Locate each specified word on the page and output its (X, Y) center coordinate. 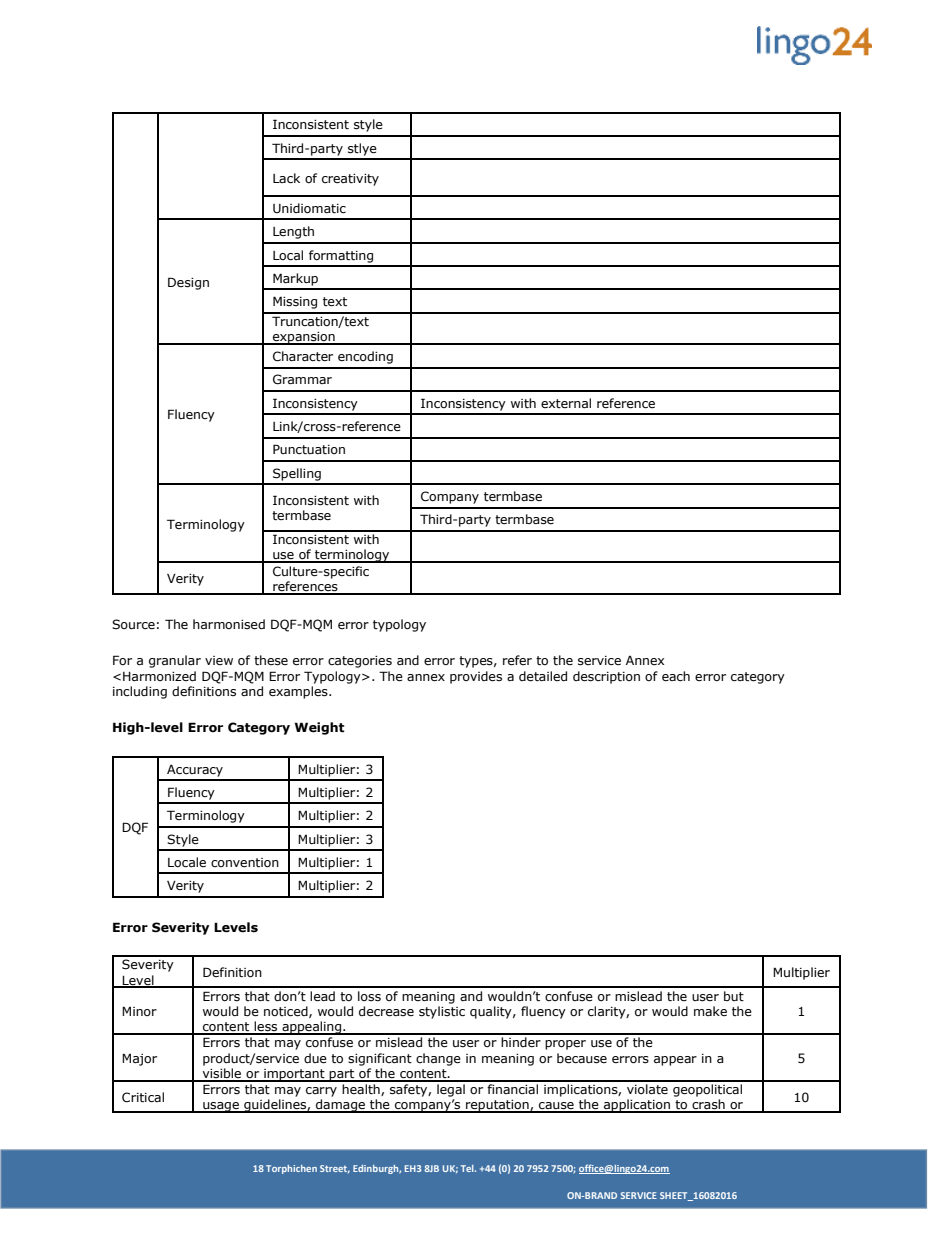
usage (221, 1107)
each (676, 676)
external (566, 403)
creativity (350, 180)
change (438, 1059)
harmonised (229, 624)
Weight (319, 728)
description (606, 677)
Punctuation (309, 449)
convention (245, 863)
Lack (286, 178)
